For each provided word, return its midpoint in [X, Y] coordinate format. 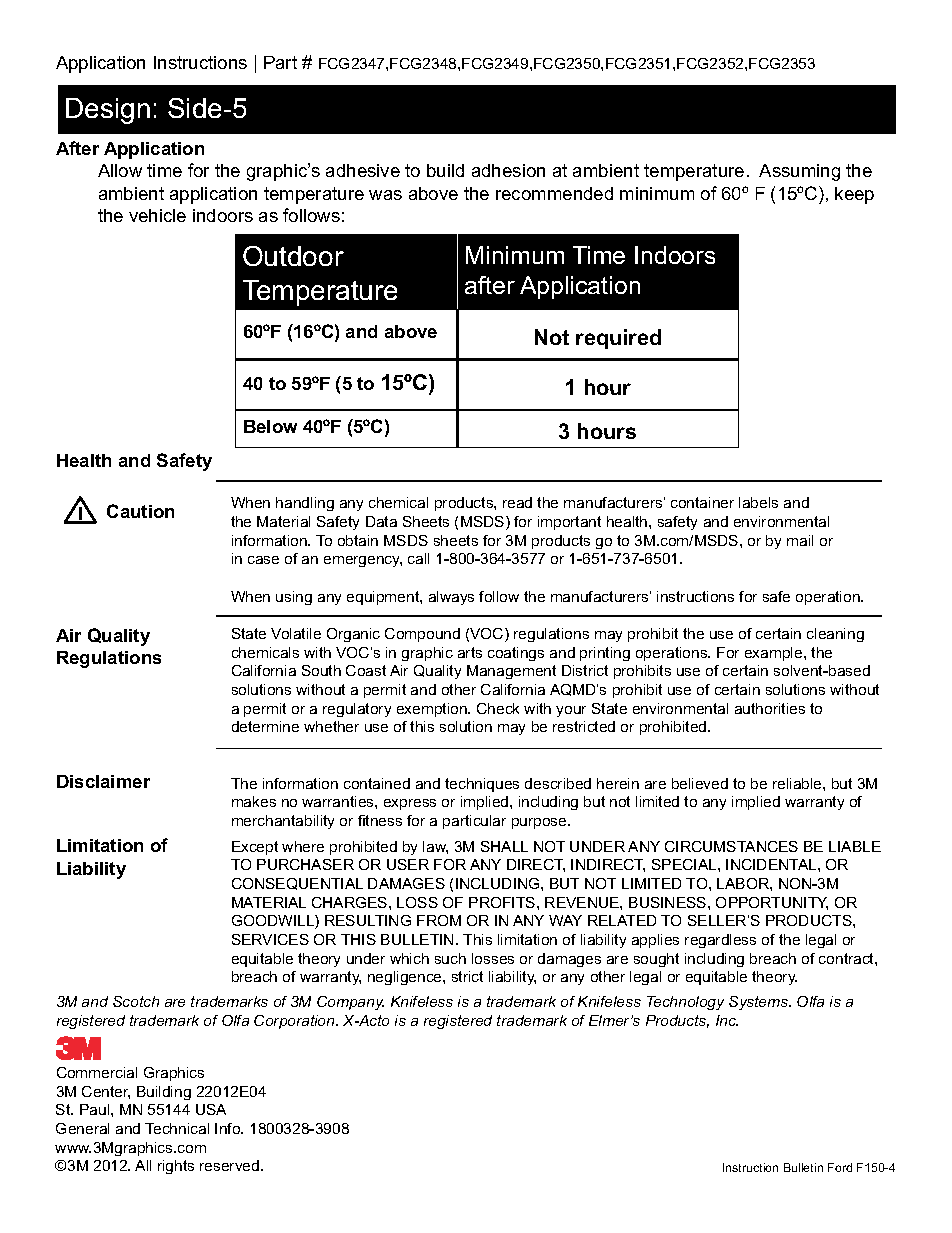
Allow [120, 170]
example [775, 654]
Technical [177, 1128]
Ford [840, 1167]
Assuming [799, 172]
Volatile [296, 633]
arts [470, 652]
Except [255, 848]
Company [350, 1003]
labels [758, 502]
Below [270, 426]
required [618, 339]
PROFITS [503, 902]
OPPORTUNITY [772, 903]
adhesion [508, 170]
